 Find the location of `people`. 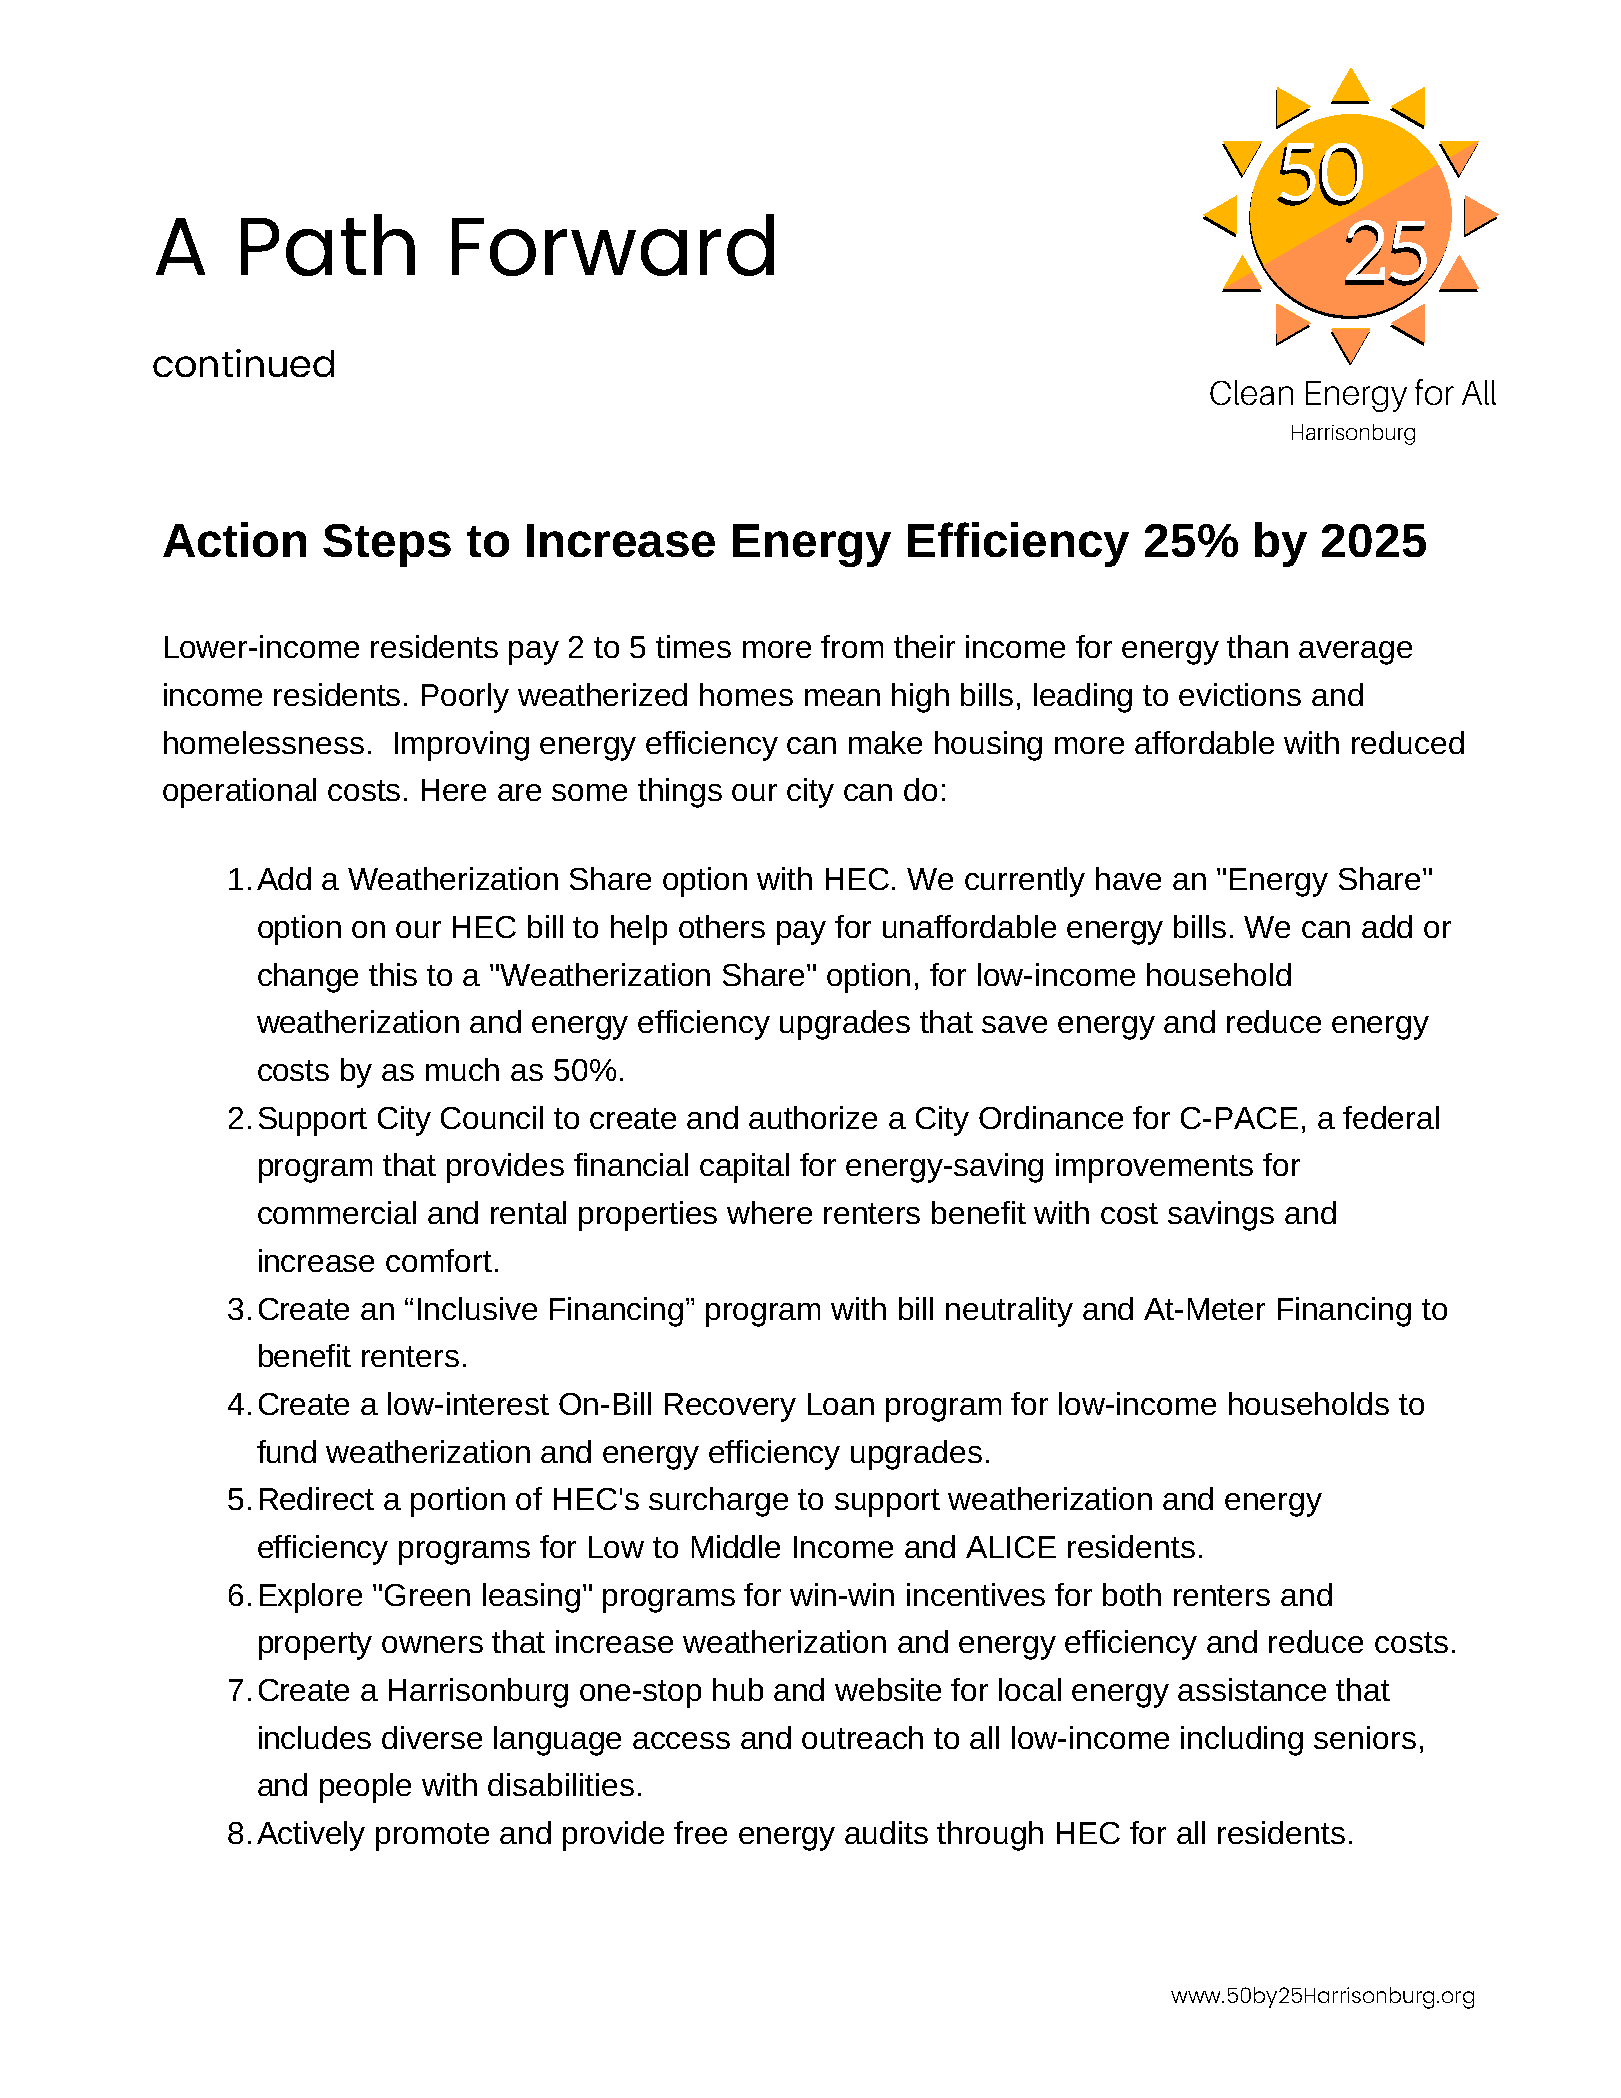

people is located at coordinates (365, 1788).
